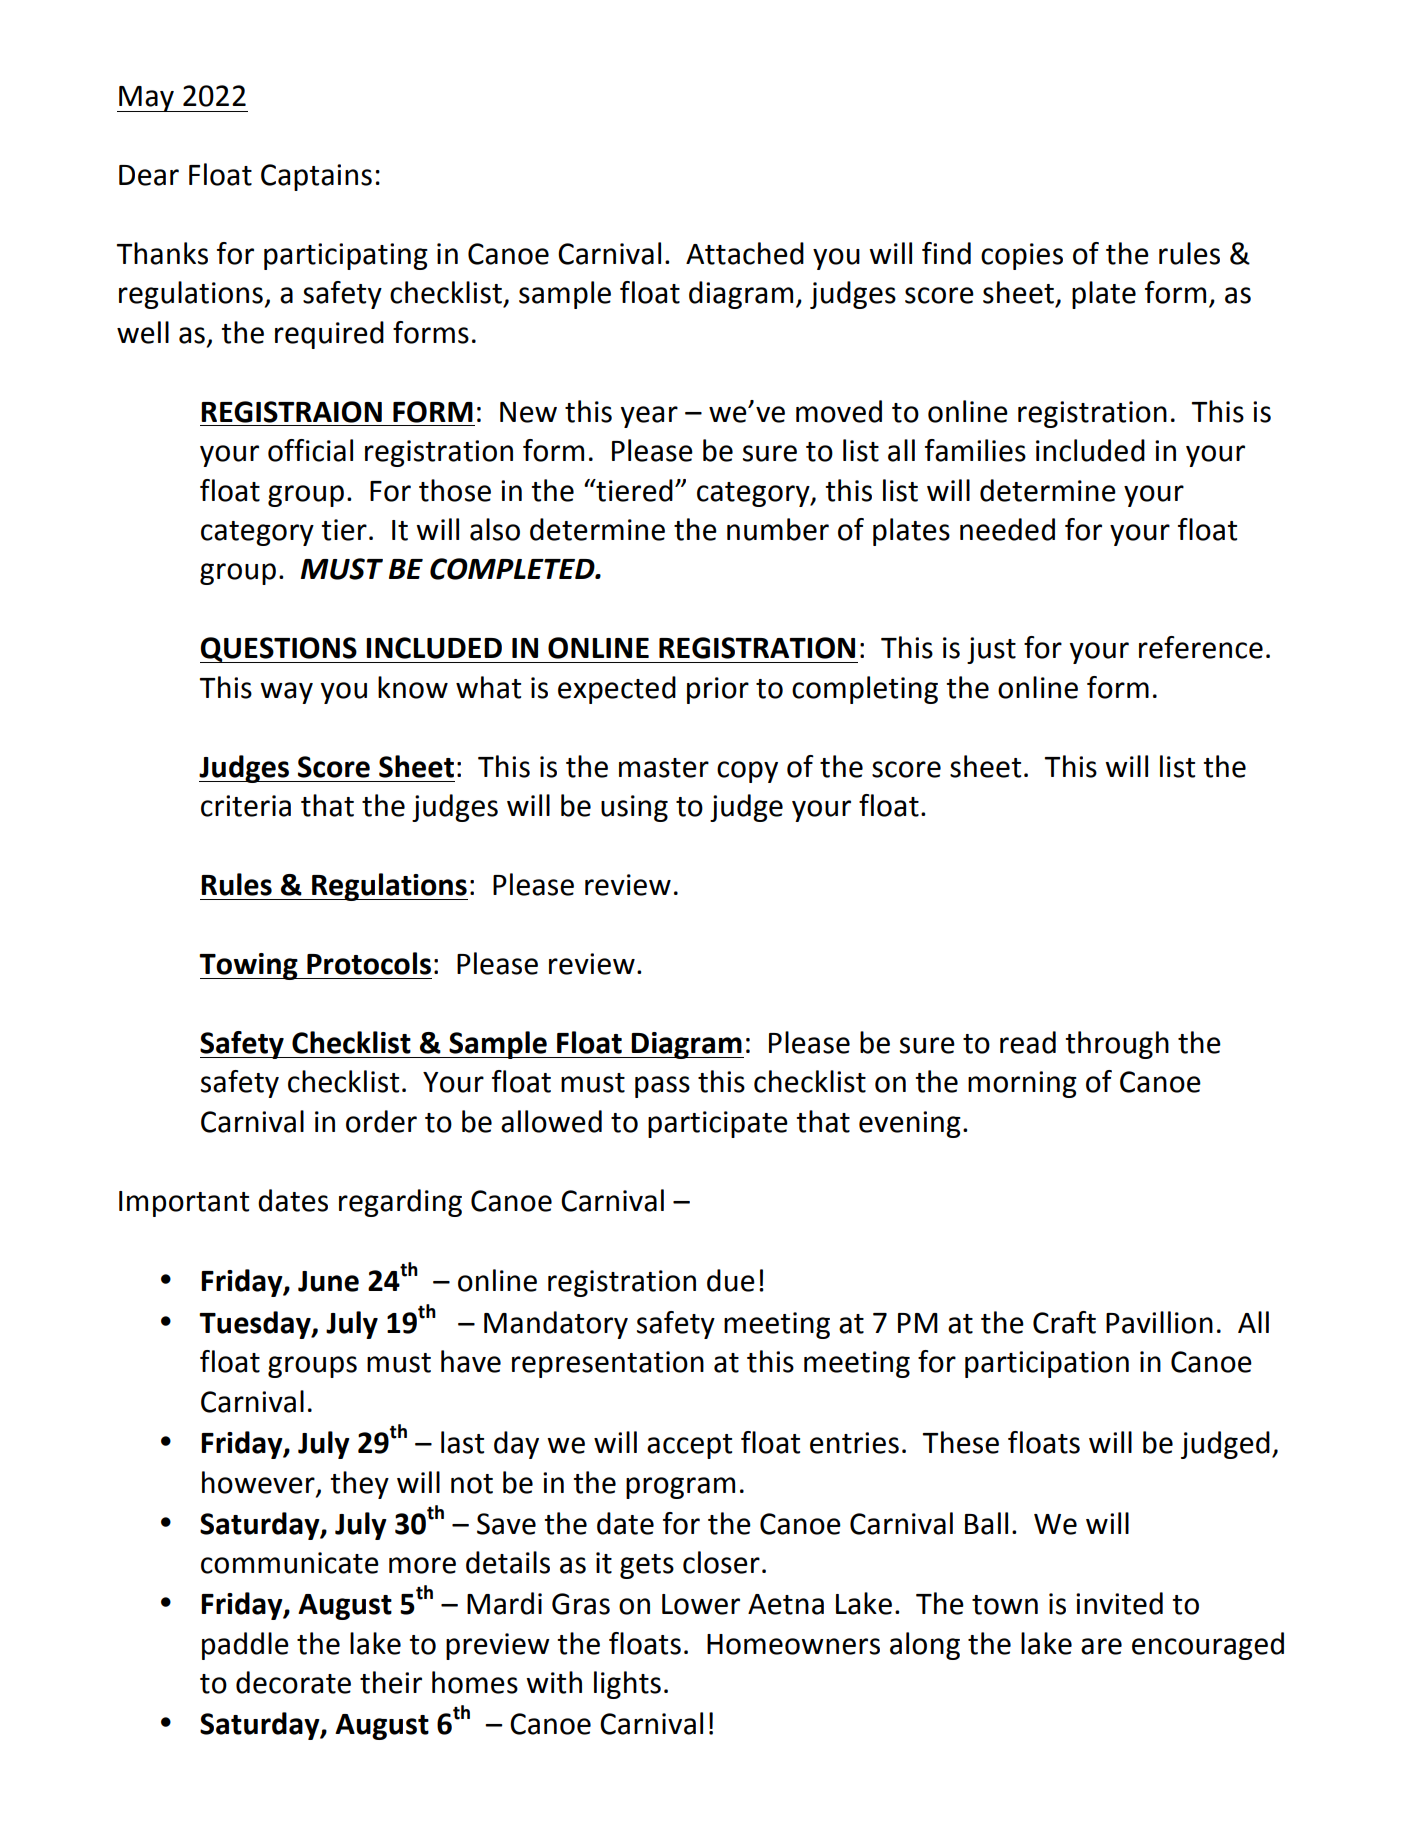  Describe the element at coordinates (745, 253) in the document. I see `Attached` at that location.
